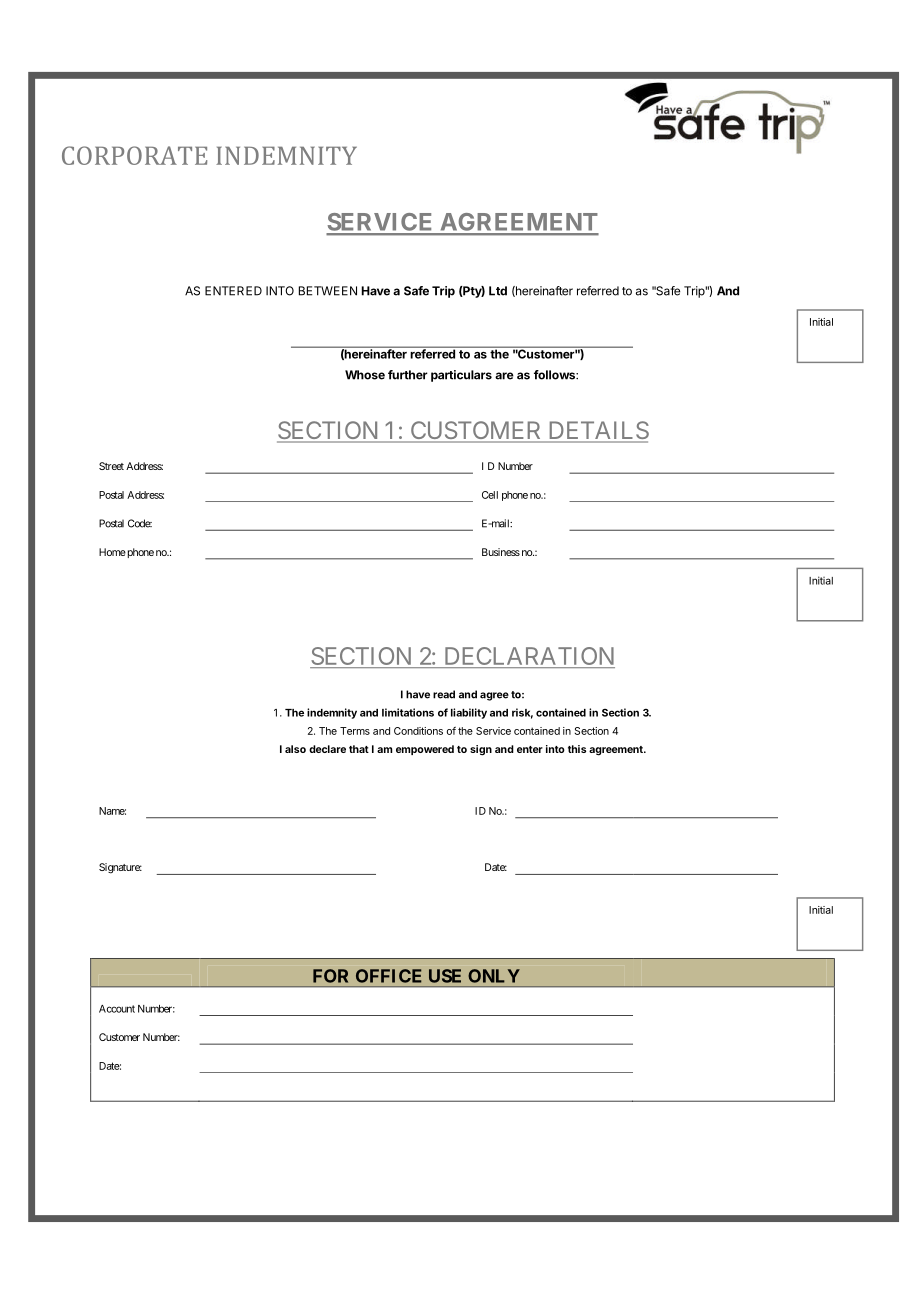 This screenshot has width=924, height=1308. I want to click on Cell, so click(490, 495).
